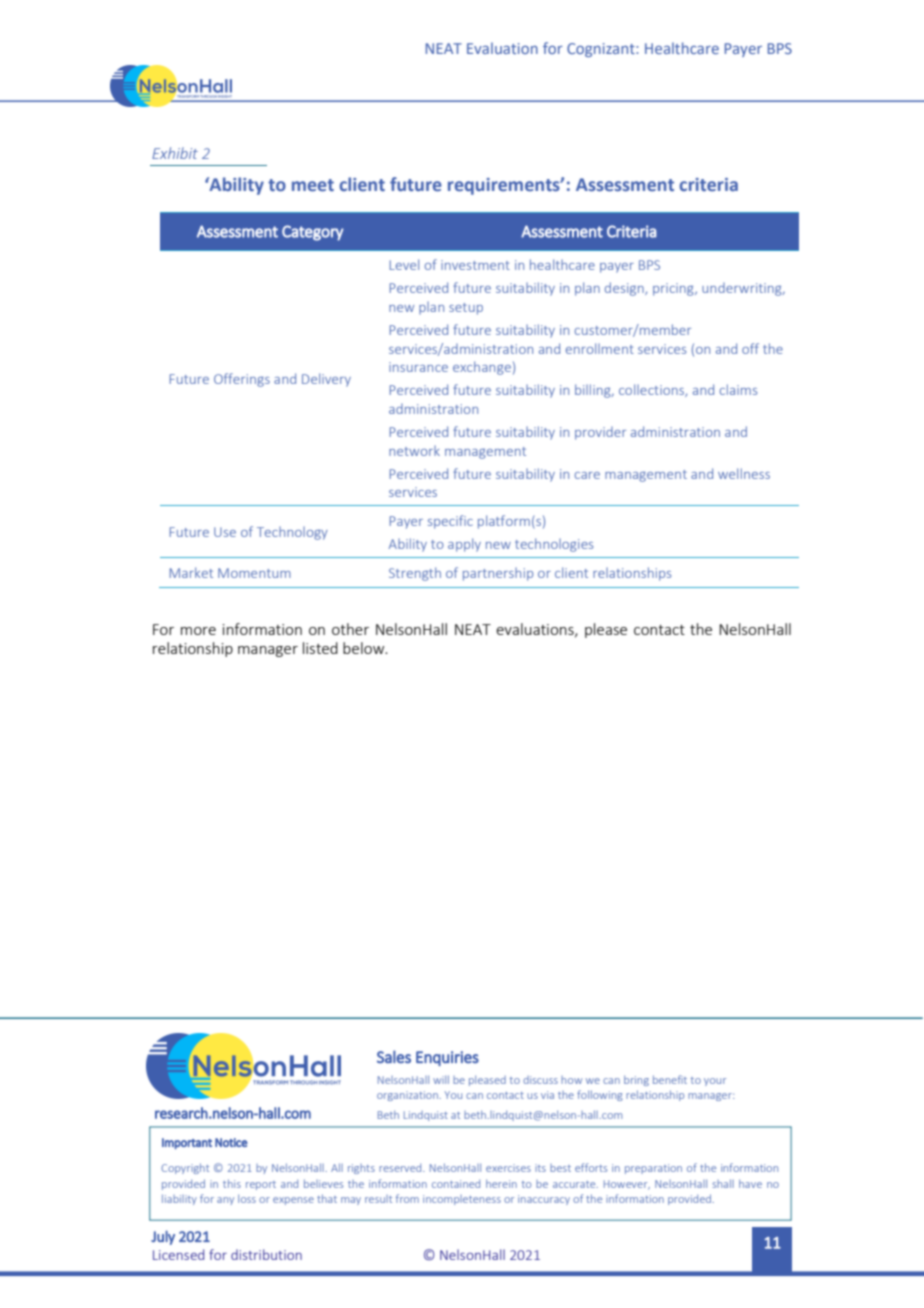 The image size is (924, 1308). Describe the element at coordinates (242, 380) in the screenshot. I see `Offerings` at that location.
